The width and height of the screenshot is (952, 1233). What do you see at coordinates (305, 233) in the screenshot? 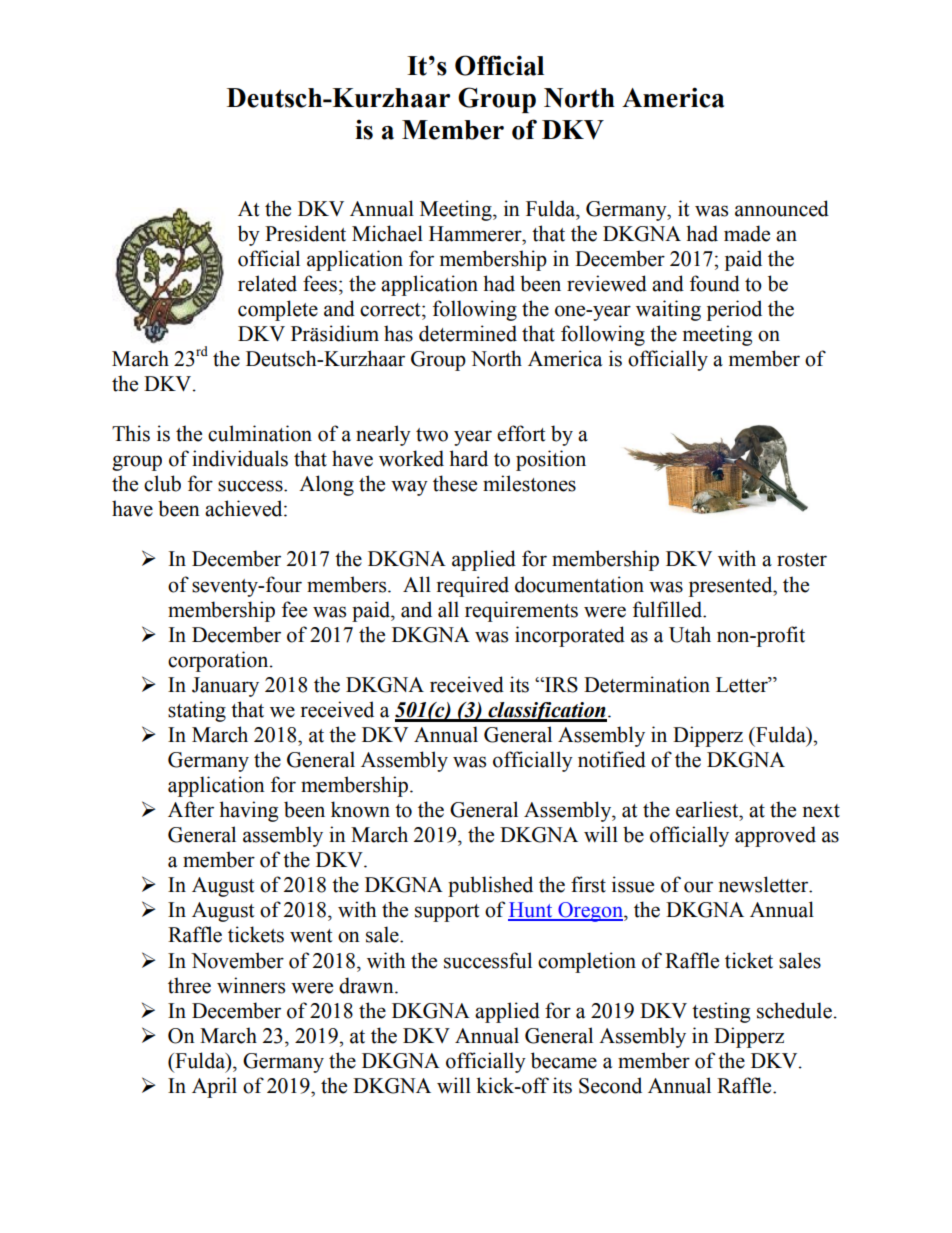
I see `President` at bounding box center [305, 233].
